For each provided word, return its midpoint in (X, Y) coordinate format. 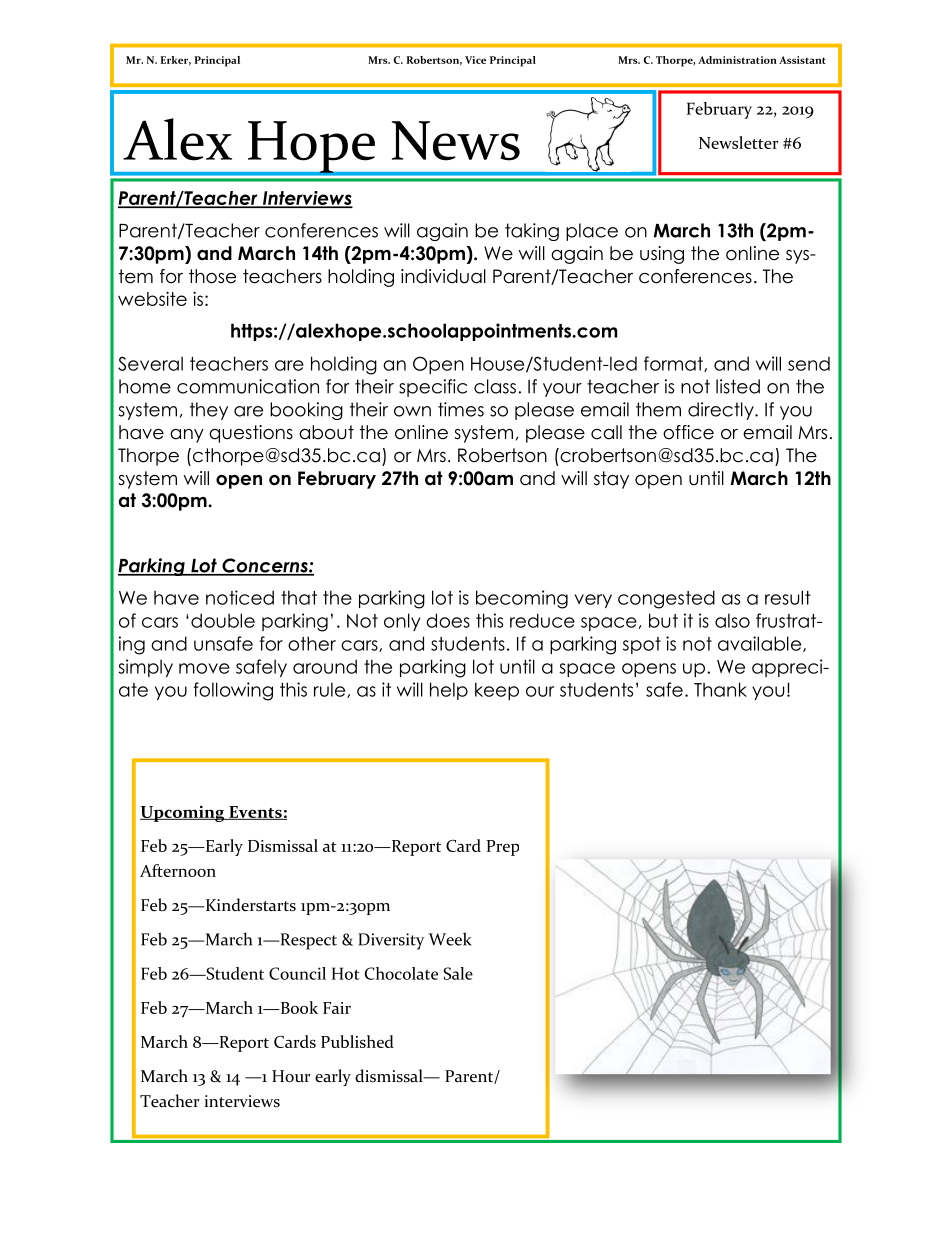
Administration (737, 60)
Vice (475, 60)
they (209, 411)
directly (722, 411)
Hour (291, 1076)
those (212, 276)
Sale (458, 973)
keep (497, 691)
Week (450, 939)
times (461, 409)
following (233, 691)
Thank (720, 689)
